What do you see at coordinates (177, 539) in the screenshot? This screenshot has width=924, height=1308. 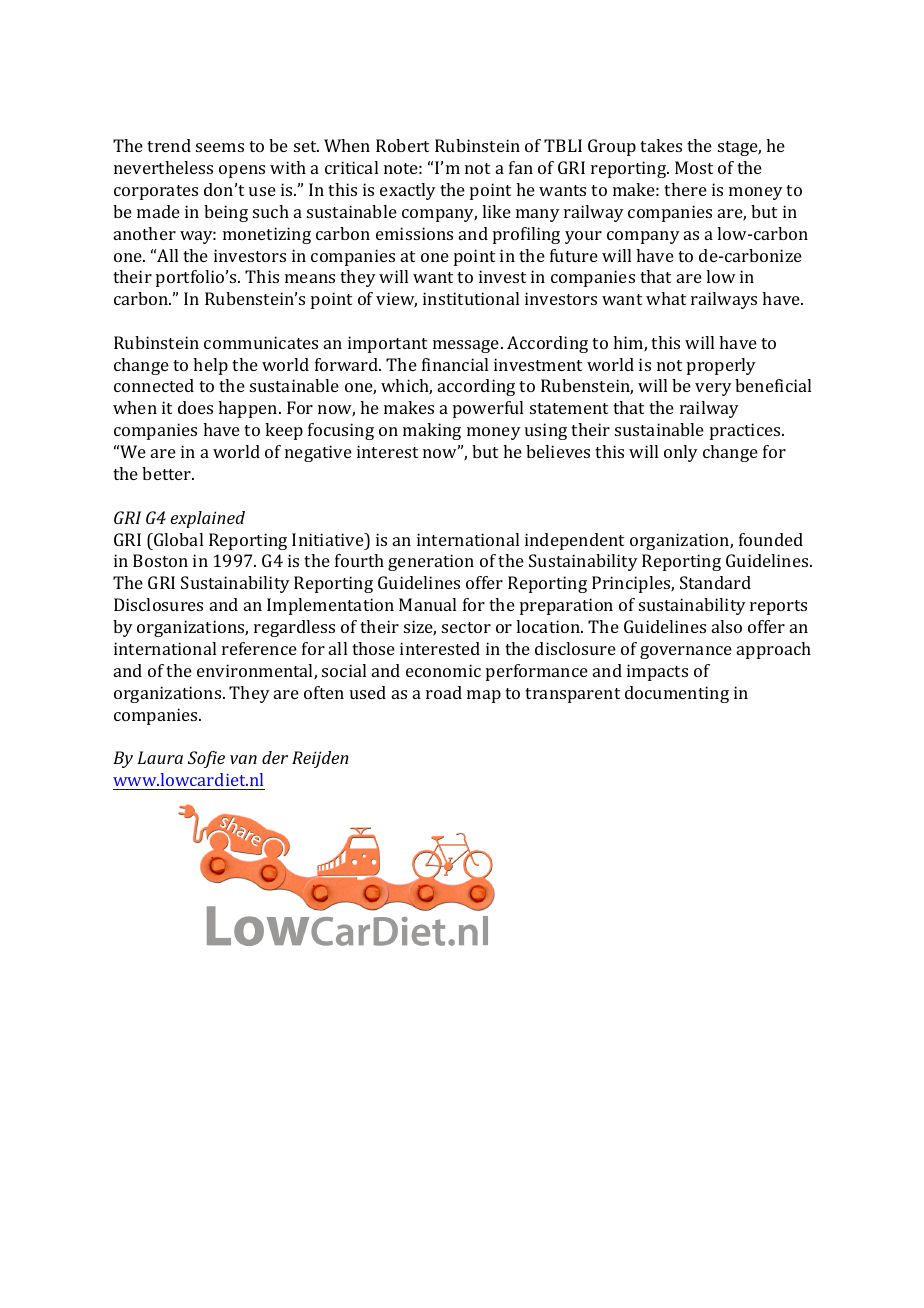 I see `Global` at bounding box center [177, 539].
